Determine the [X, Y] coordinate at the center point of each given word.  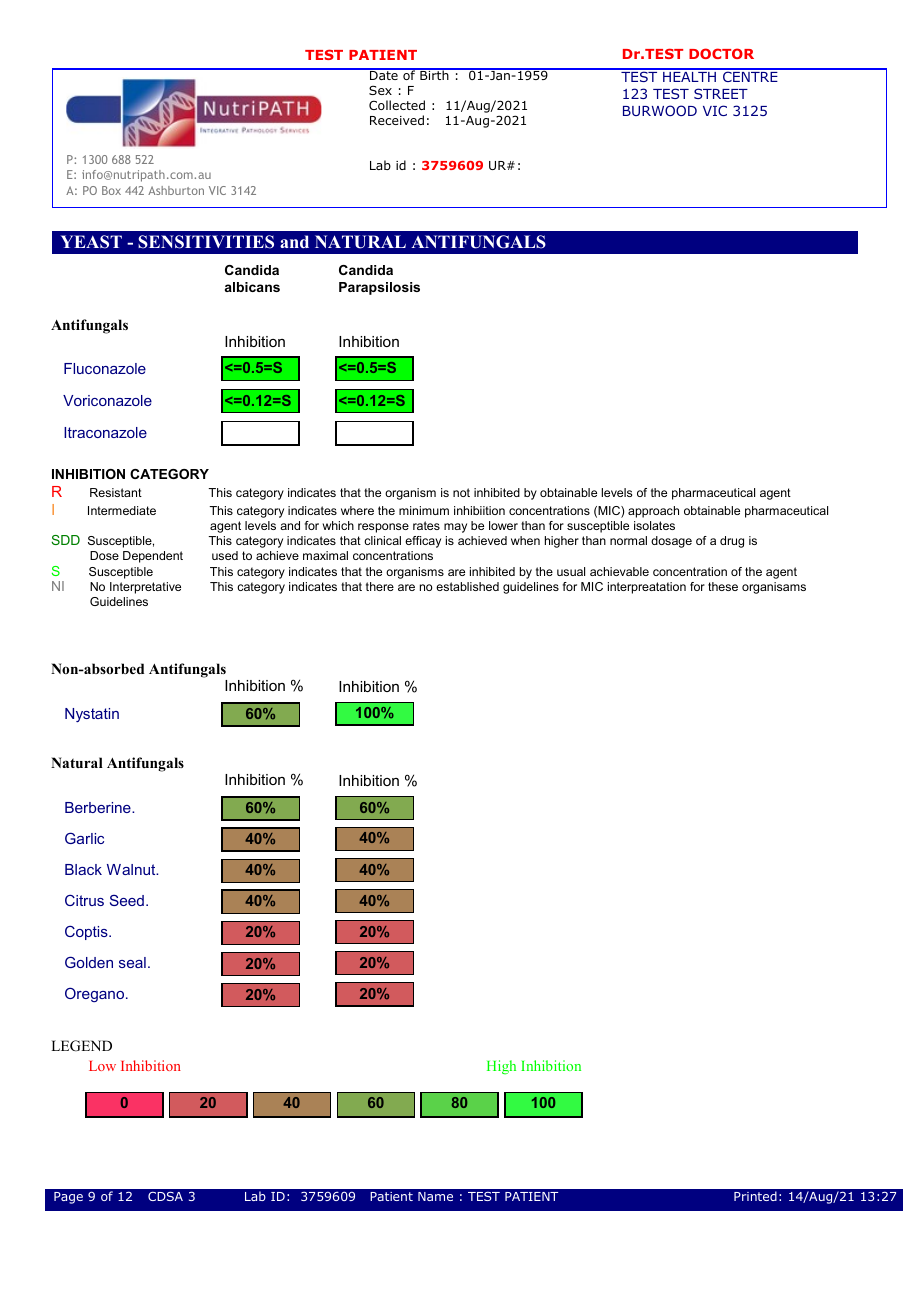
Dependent [153, 557]
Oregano [96, 994]
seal [132, 962]
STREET [721, 93]
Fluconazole [105, 368]
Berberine [99, 807]
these [723, 586]
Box [111, 190]
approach [653, 512]
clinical [382, 540]
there [380, 586]
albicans [252, 287]
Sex [380, 90]
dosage [671, 542]
